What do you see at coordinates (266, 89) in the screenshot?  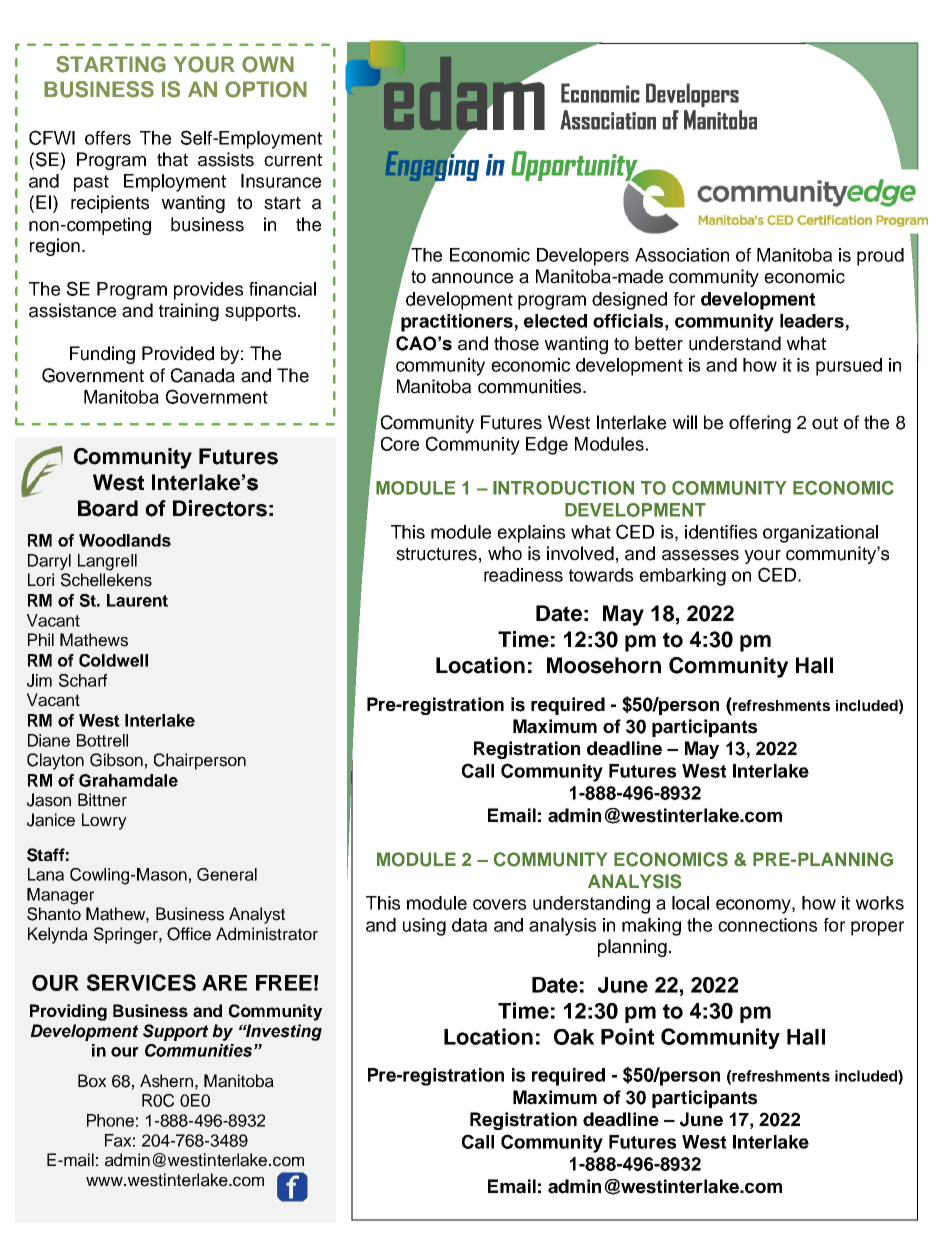 I see `OPTION` at bounding box center [266, 89].
